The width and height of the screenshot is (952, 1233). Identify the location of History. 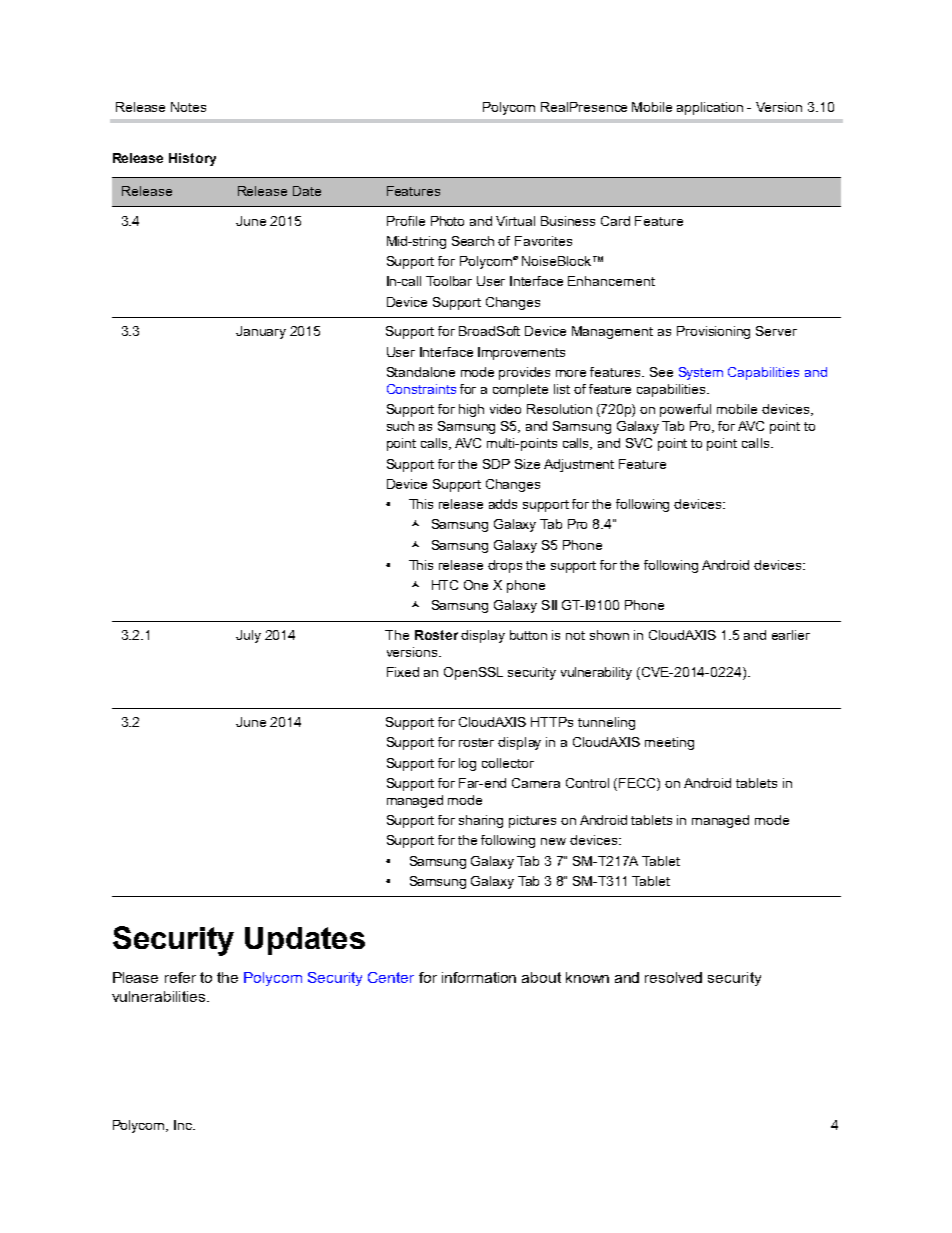
(192, 159).
